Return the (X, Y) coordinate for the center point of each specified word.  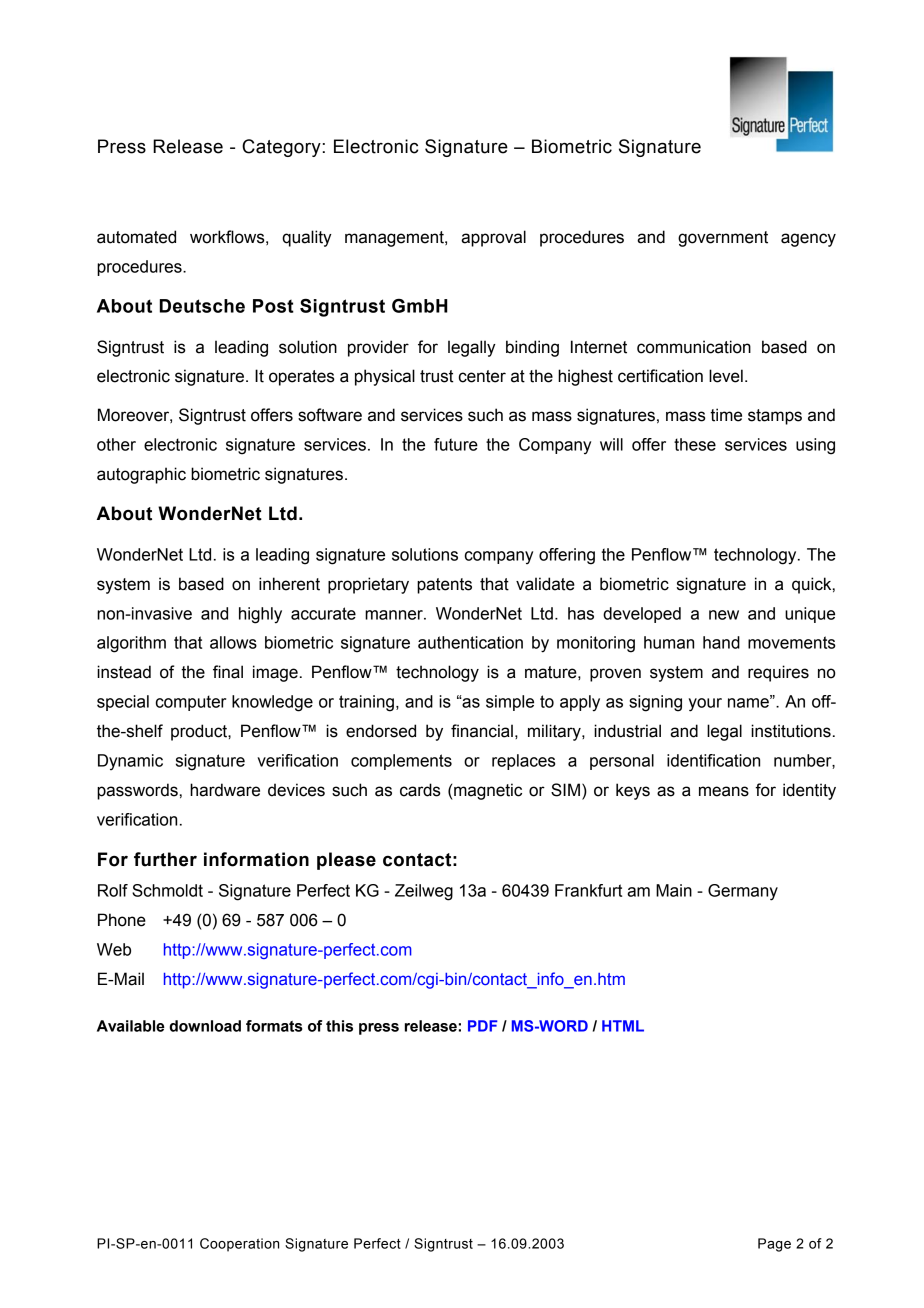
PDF (483, 1026)
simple (510, 703)
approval (493, 238)
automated (136, 237)
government (723, 239)
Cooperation (239, 1245)
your (705, 705)
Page (774, 1245)
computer (191, 703)
